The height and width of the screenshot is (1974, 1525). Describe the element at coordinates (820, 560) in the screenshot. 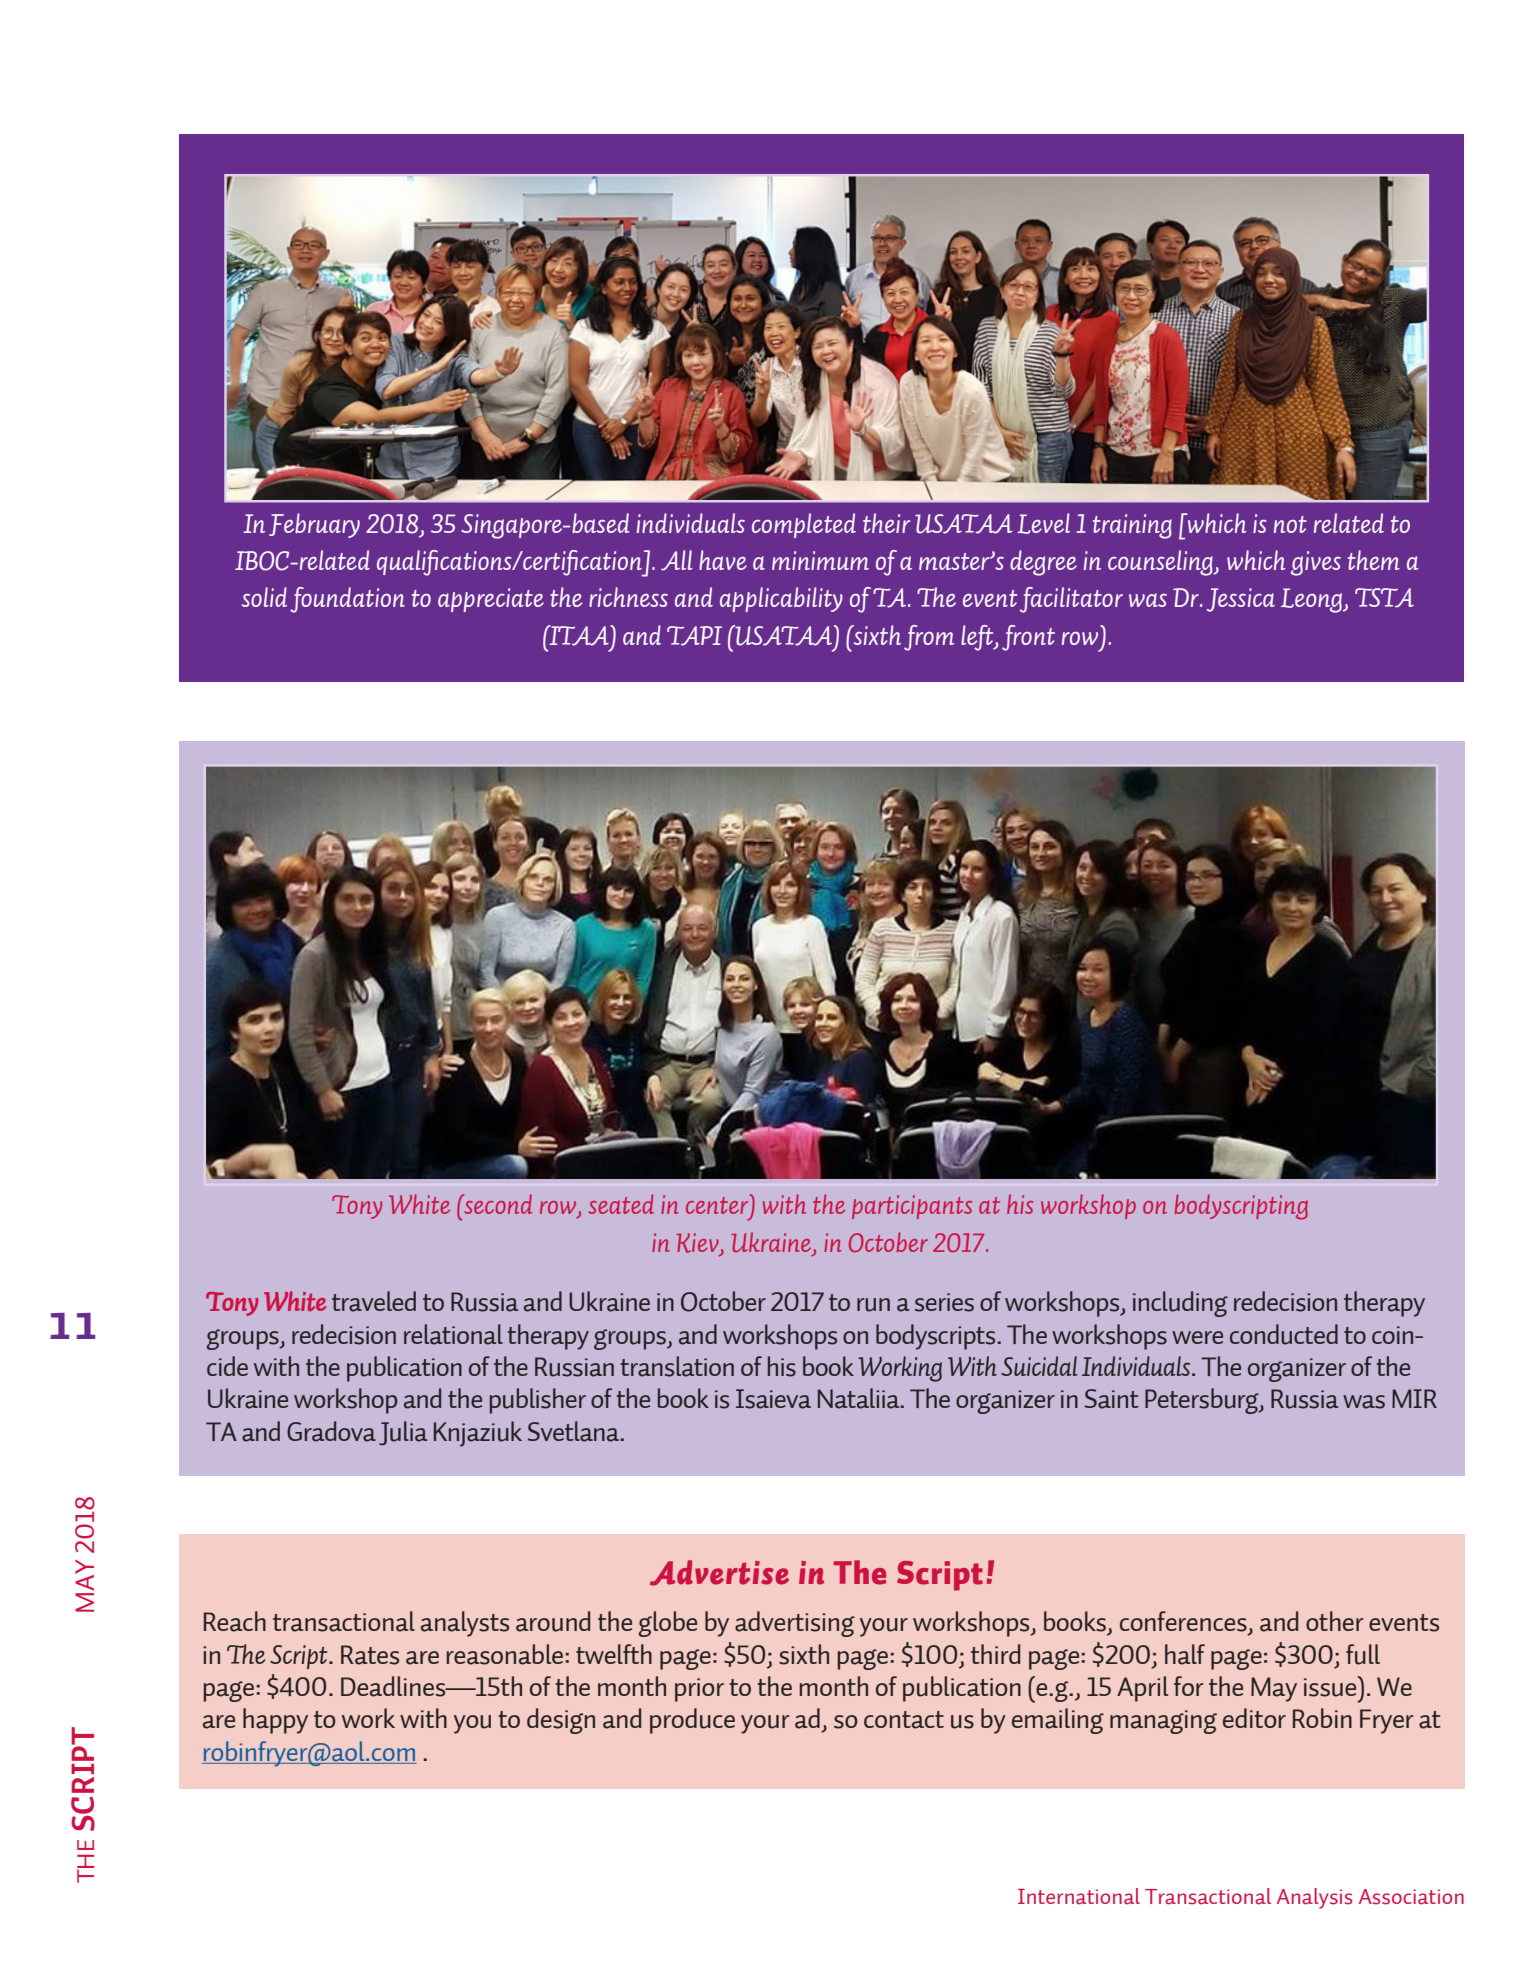

I see `minimum` at that location.
